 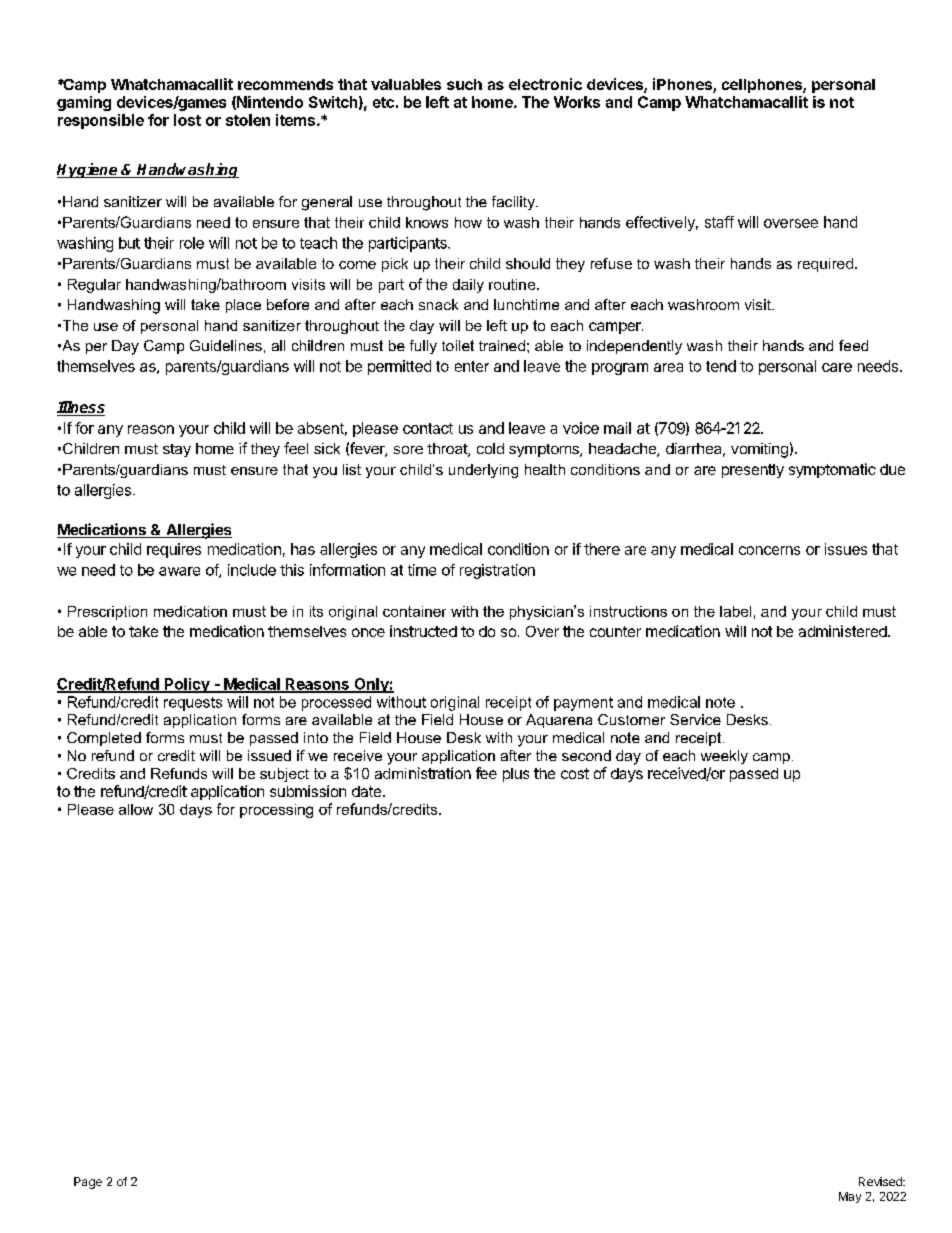 What do you see at coordinates (464, 84) in the screenshot?
I see `such` at bounding box center [464, 84].
